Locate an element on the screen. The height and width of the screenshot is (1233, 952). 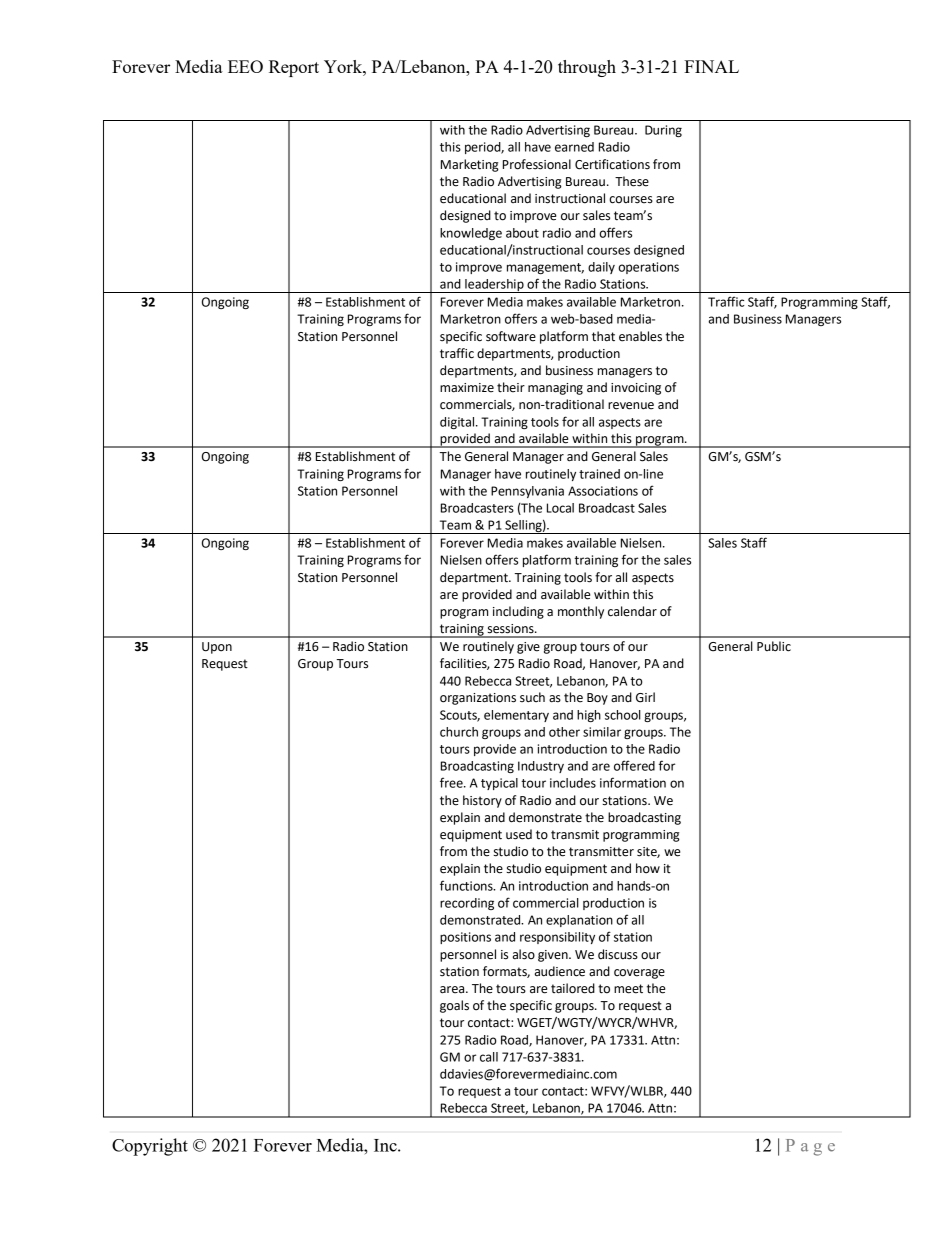
Upon is located at coordinates (217, 648).
